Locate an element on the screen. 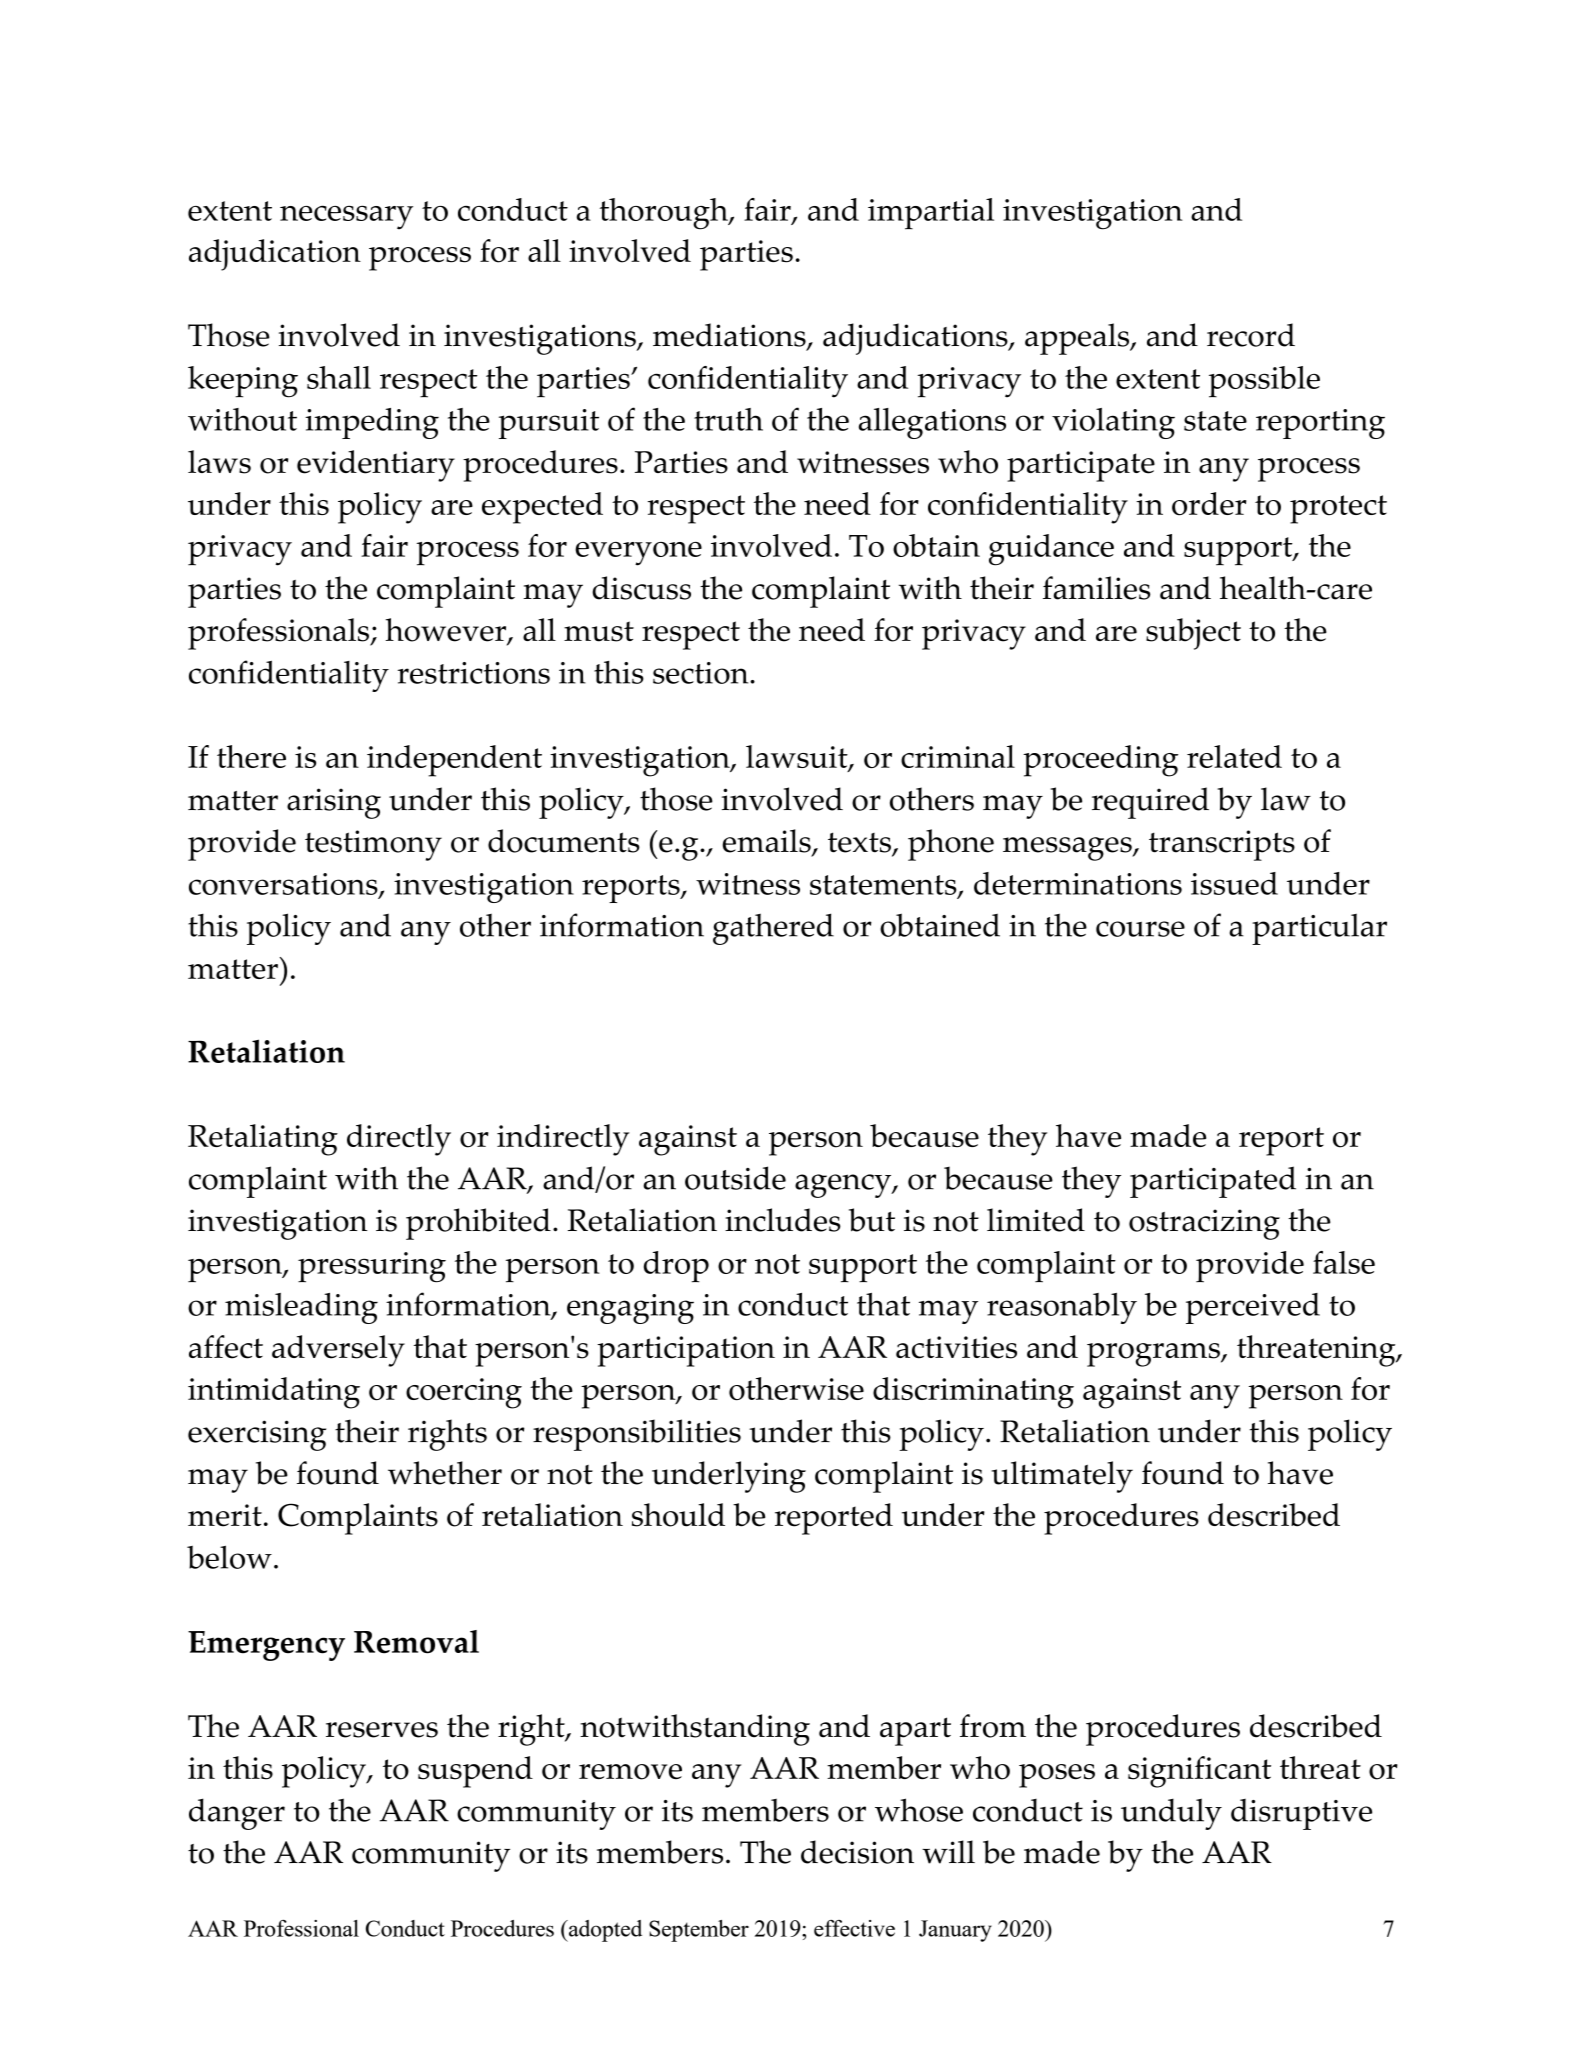 This screenshot has width=1593, height=2061. danger is located at coordinates (237, 1814).
